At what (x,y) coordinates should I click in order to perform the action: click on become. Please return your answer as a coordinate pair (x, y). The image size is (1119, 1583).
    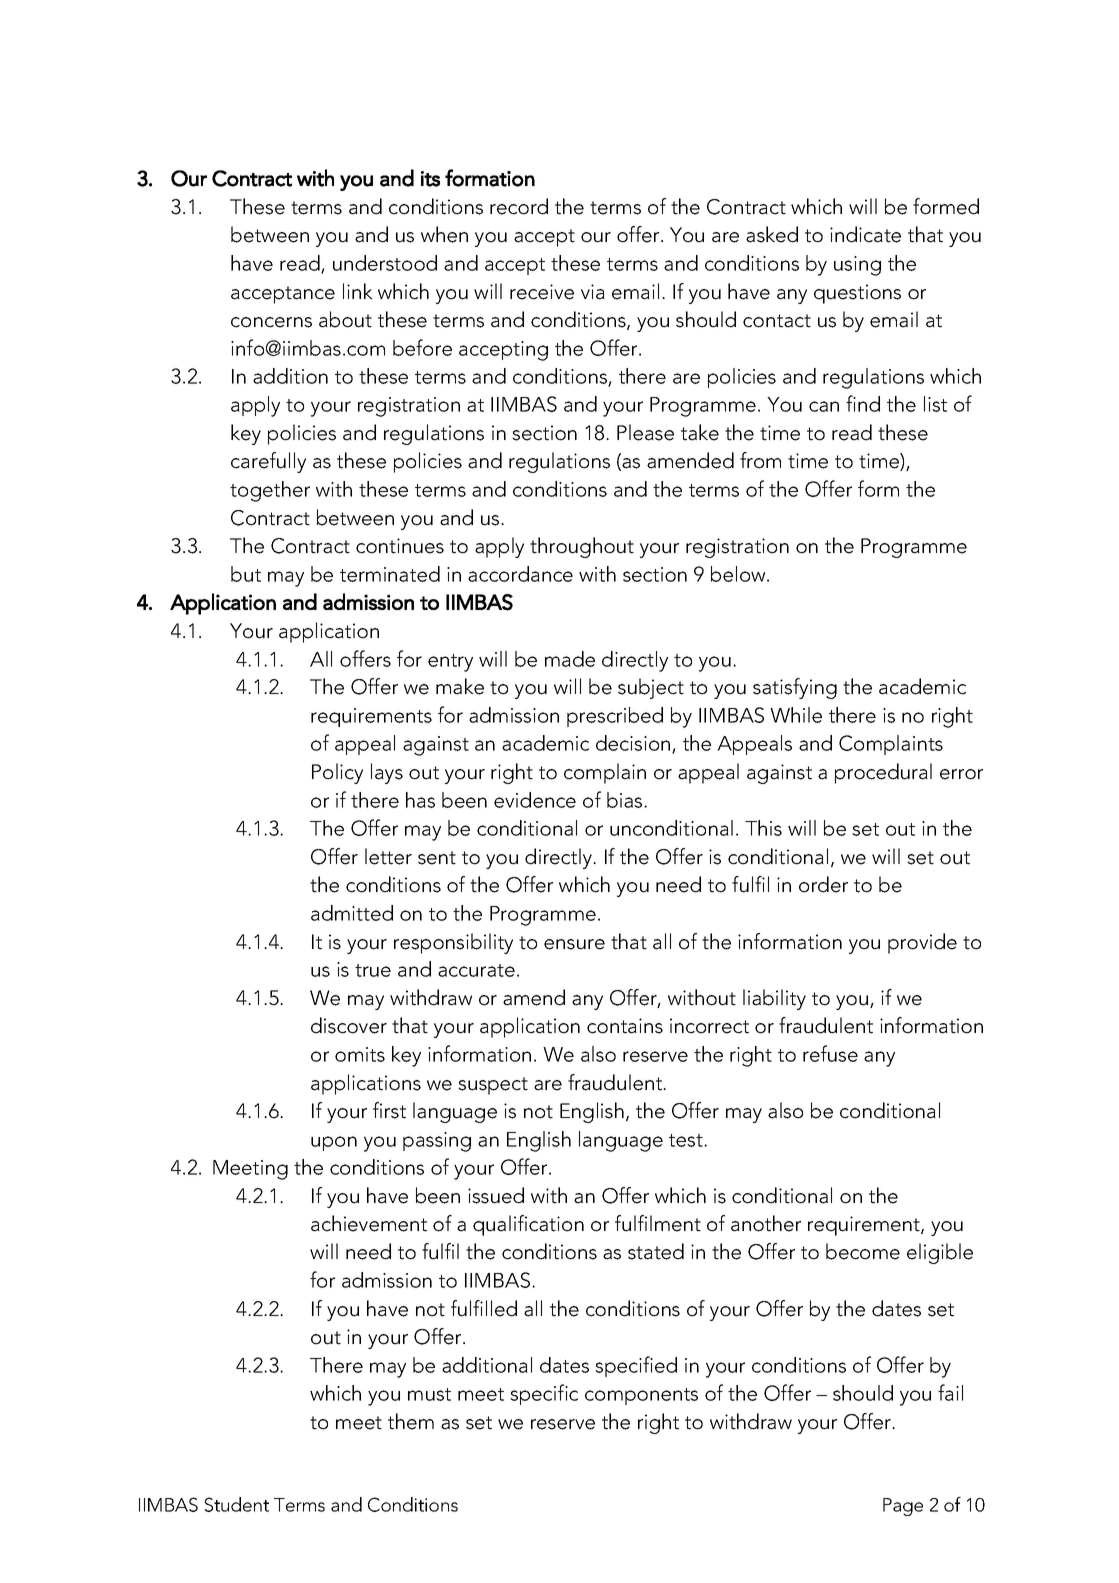
    Looking at the image, I should click on (863, 1251).
